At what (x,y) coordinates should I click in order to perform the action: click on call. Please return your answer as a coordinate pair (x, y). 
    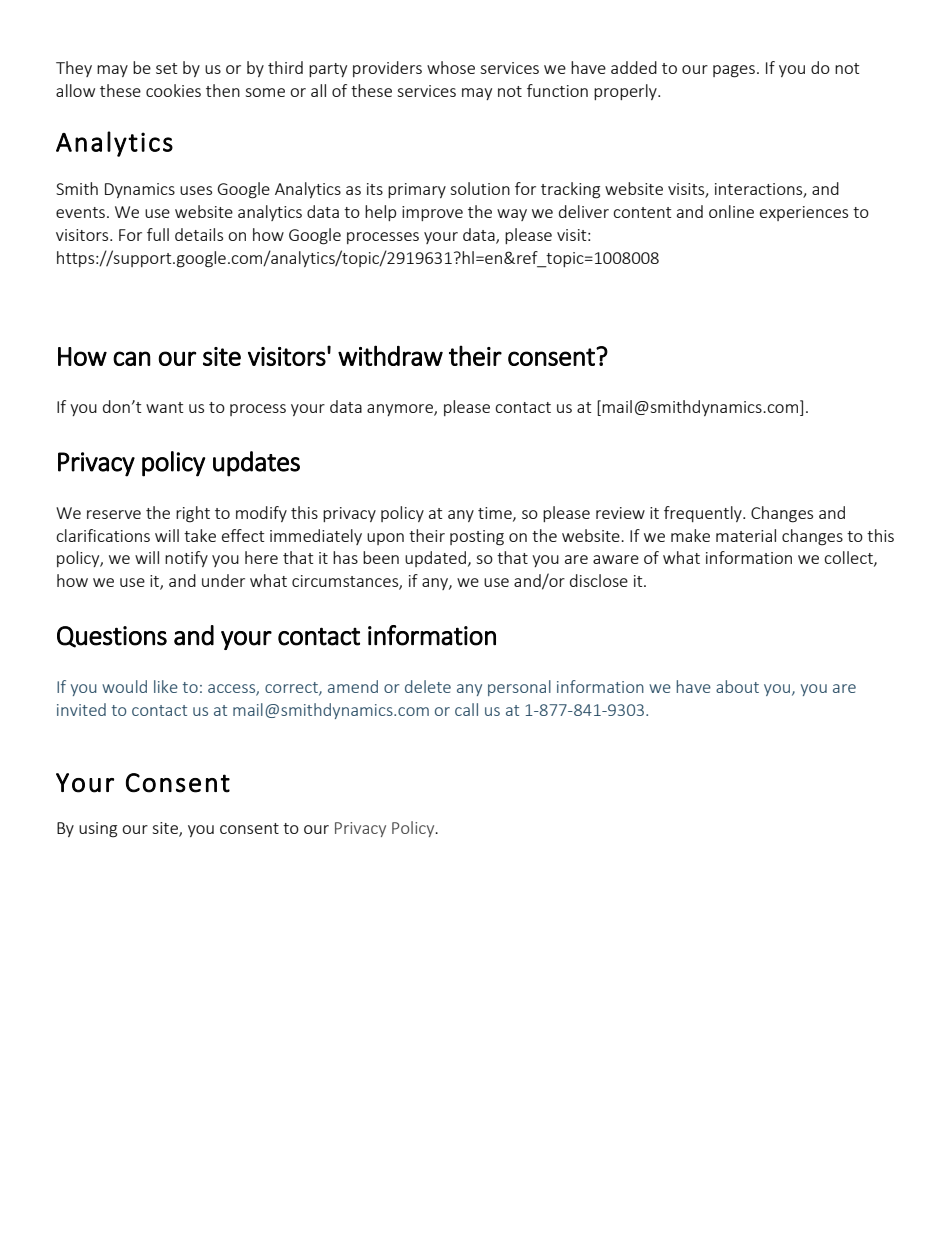
    Looking at the image, I should click on (466, 709).
